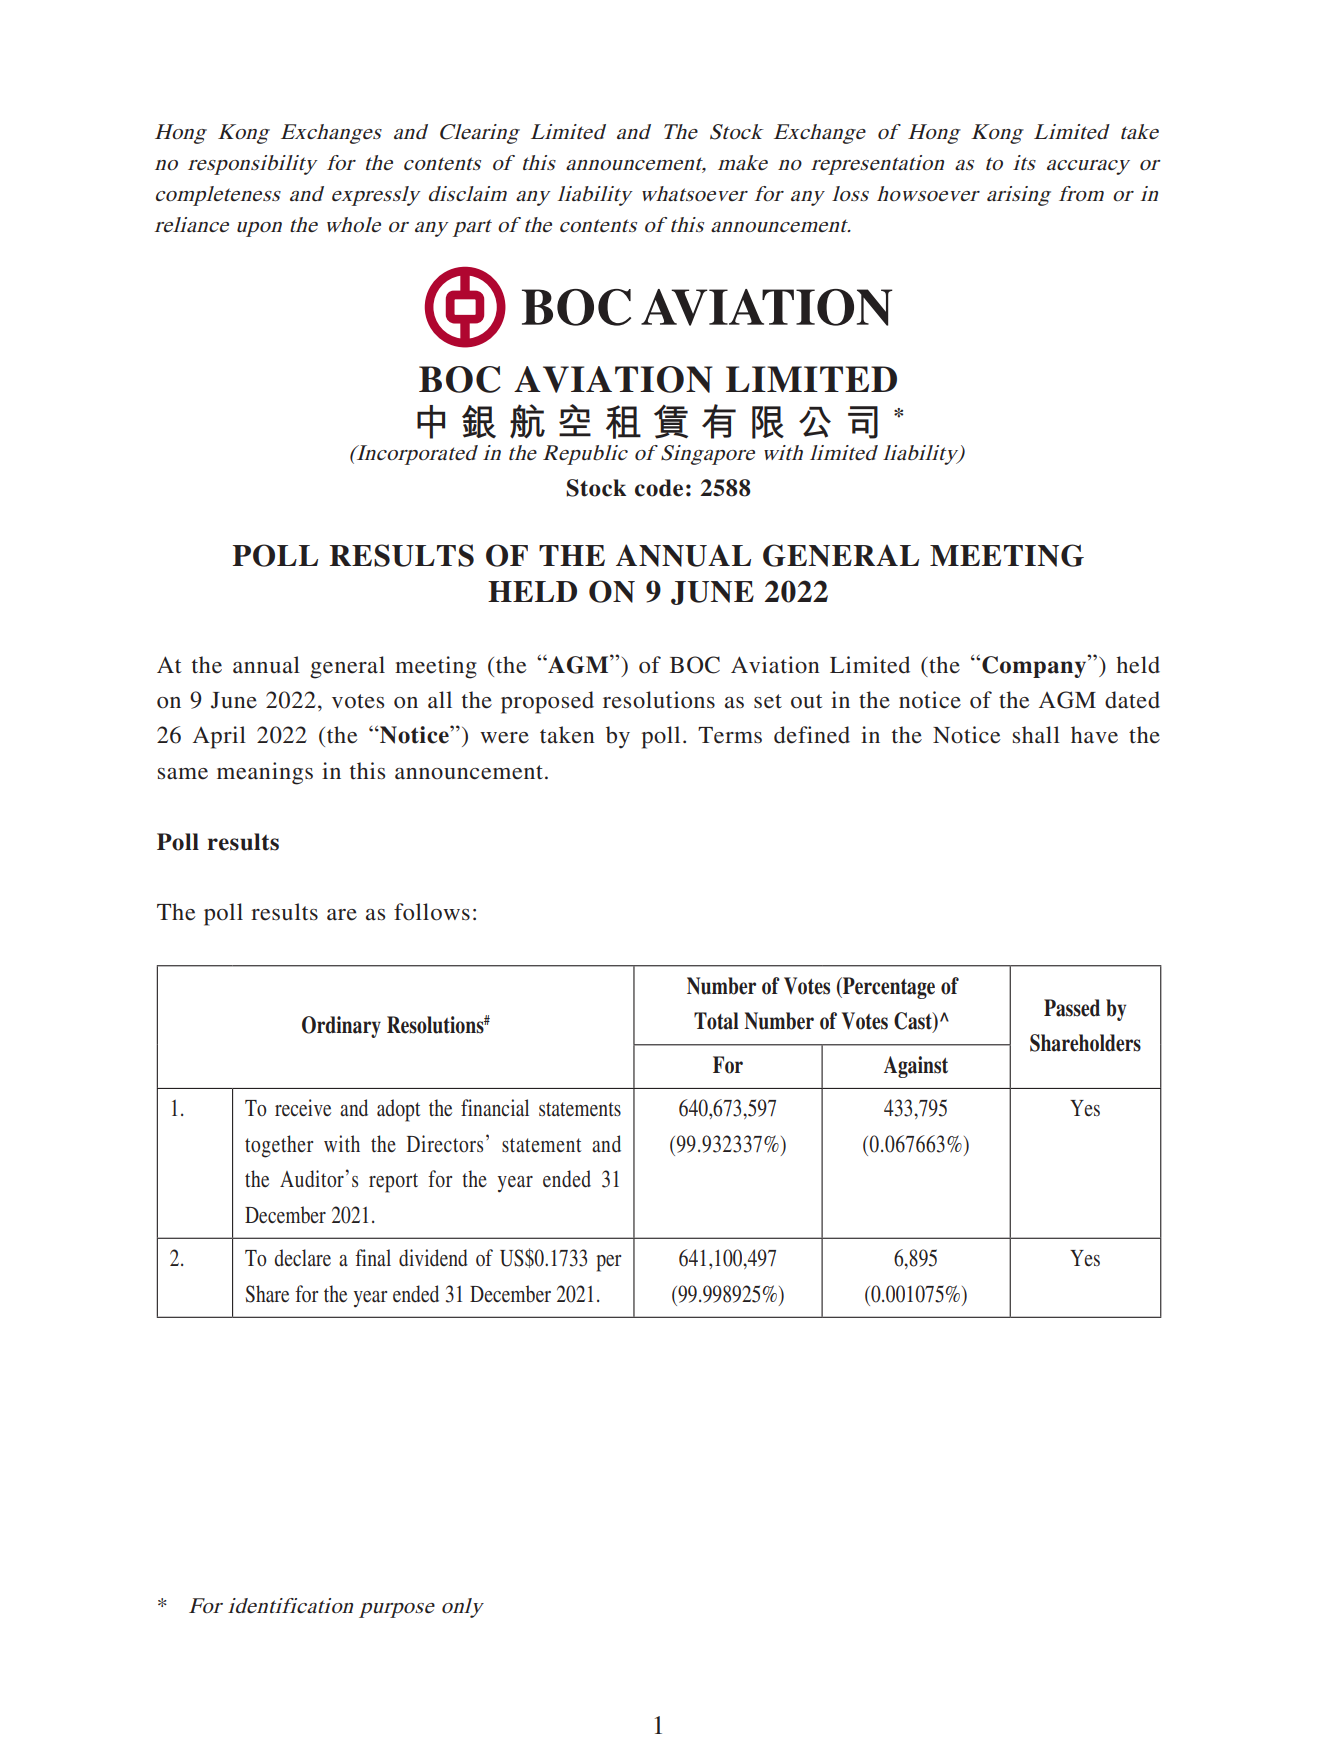 The height and width of the document is (1756, 1317). I want to click on follows, so click(432, 912).
